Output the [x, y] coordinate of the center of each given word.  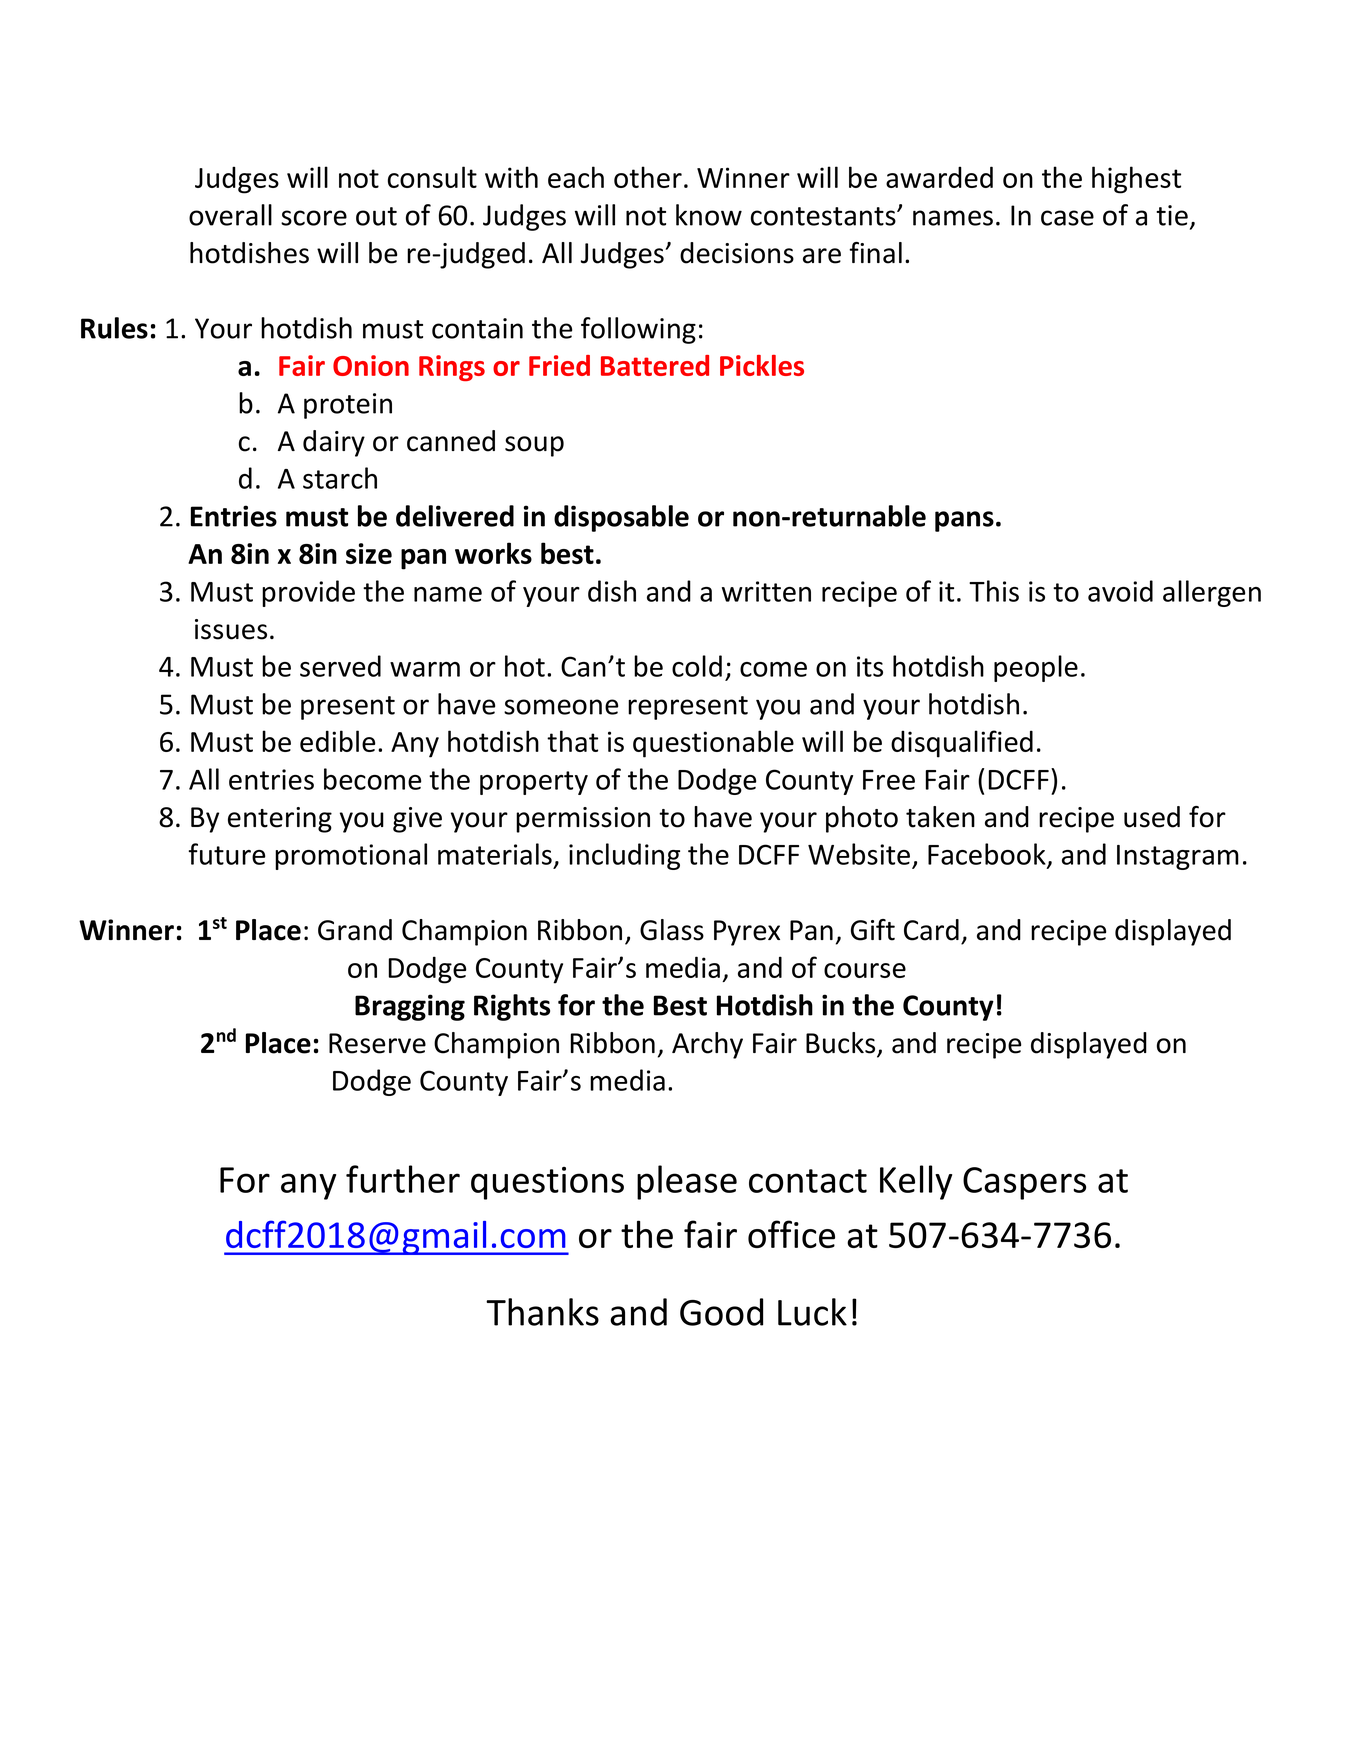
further [403, 1179]
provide [308, 593]
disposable [621, 518]
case [1067, 218]
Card [931, 930]
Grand [355, 930]
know [709, 215]
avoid [1120, 591]
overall [230, 215]
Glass [672, 930]
